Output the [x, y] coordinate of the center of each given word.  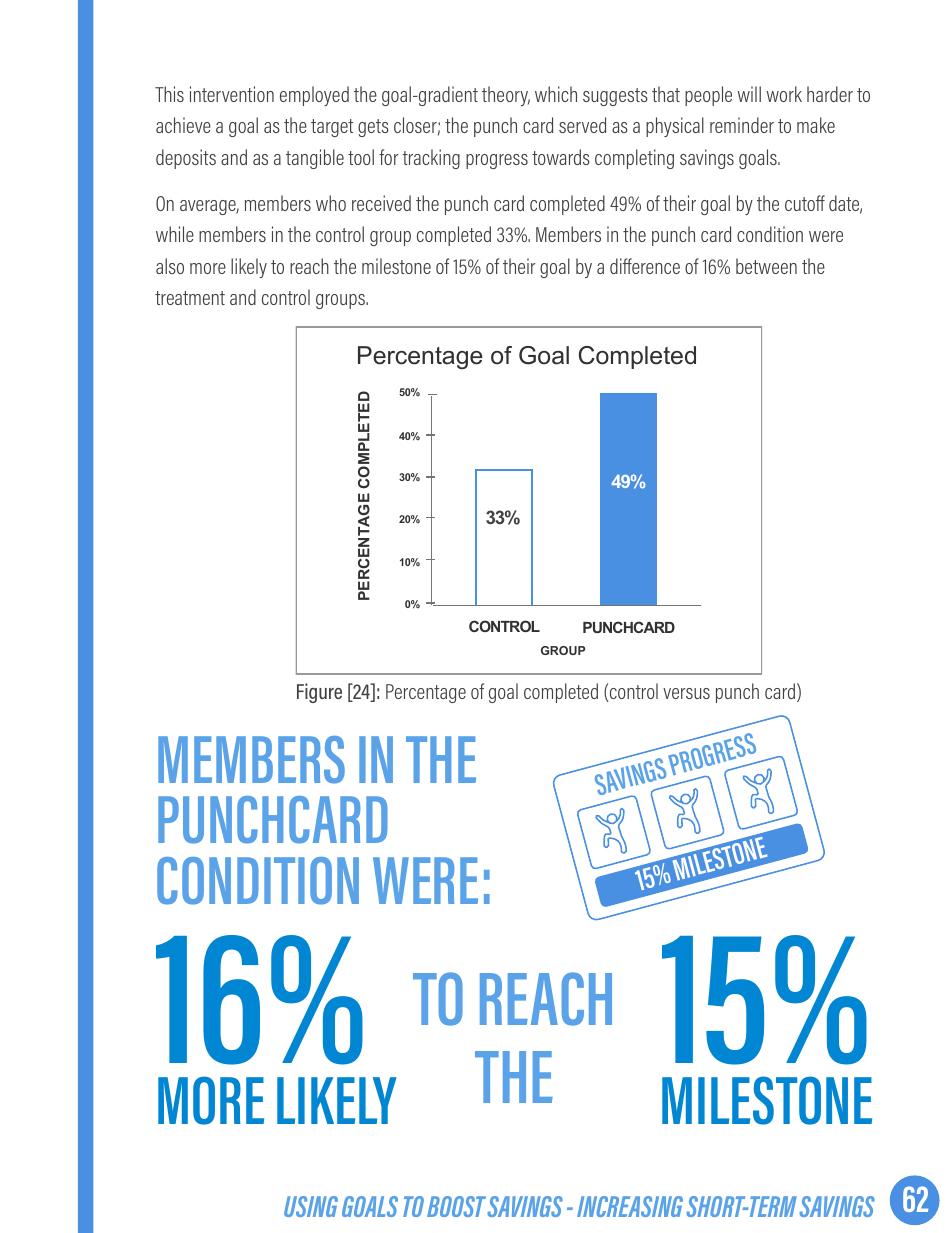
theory [506, 96]
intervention [232, 94]
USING [311, 1206]
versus [686, 693]
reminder [742, 125]
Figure [319, 693]
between [766, 266]
